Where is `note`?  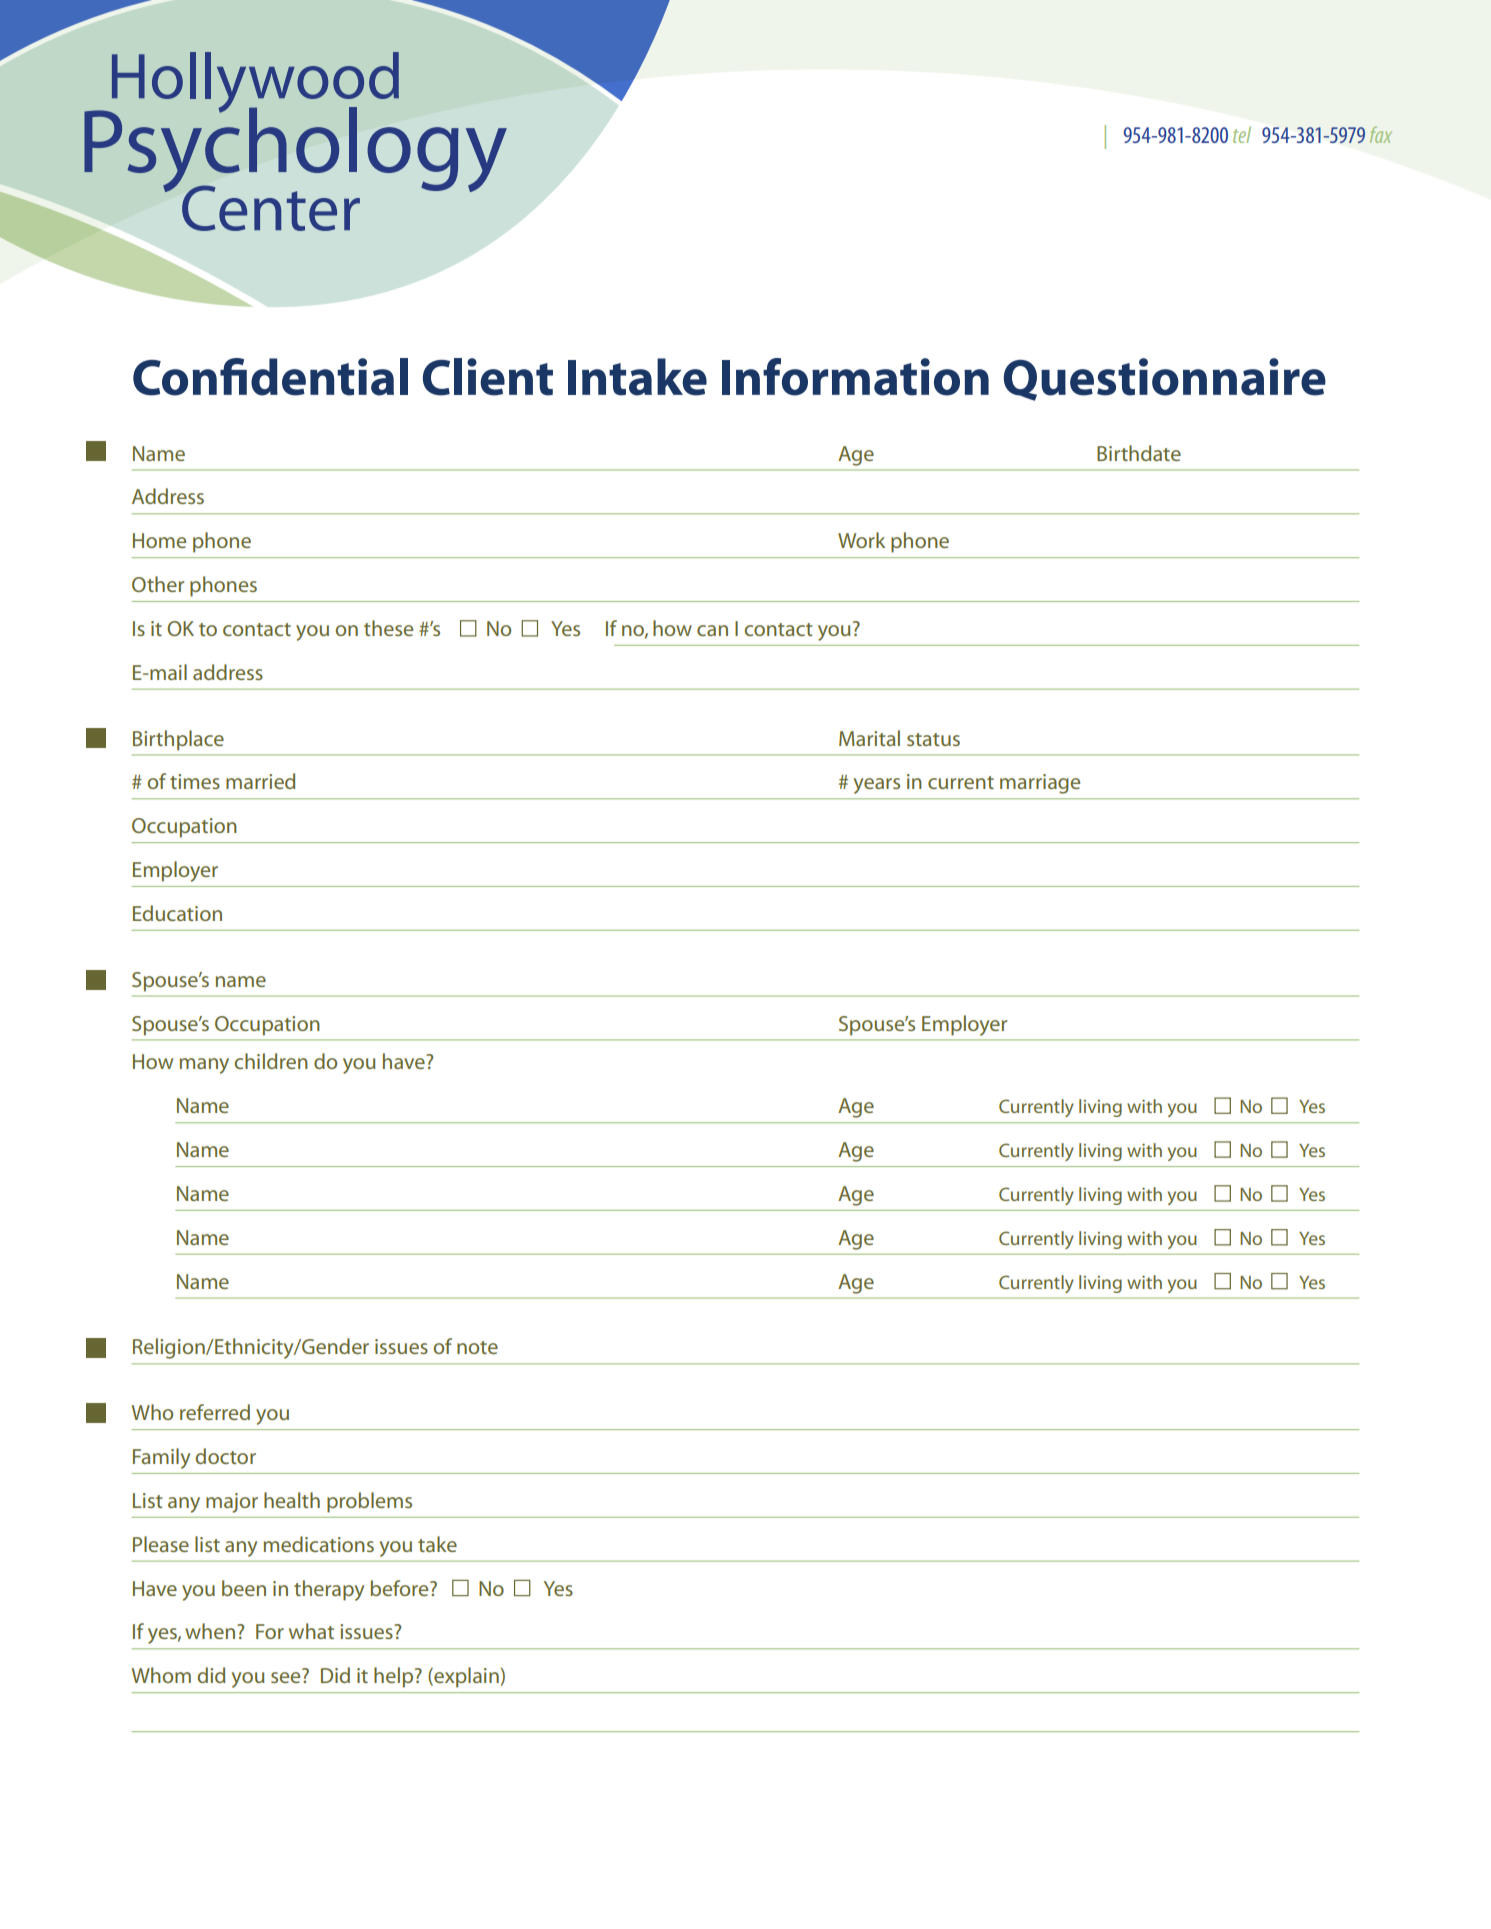
note is located at coordinates (477, 1347).
